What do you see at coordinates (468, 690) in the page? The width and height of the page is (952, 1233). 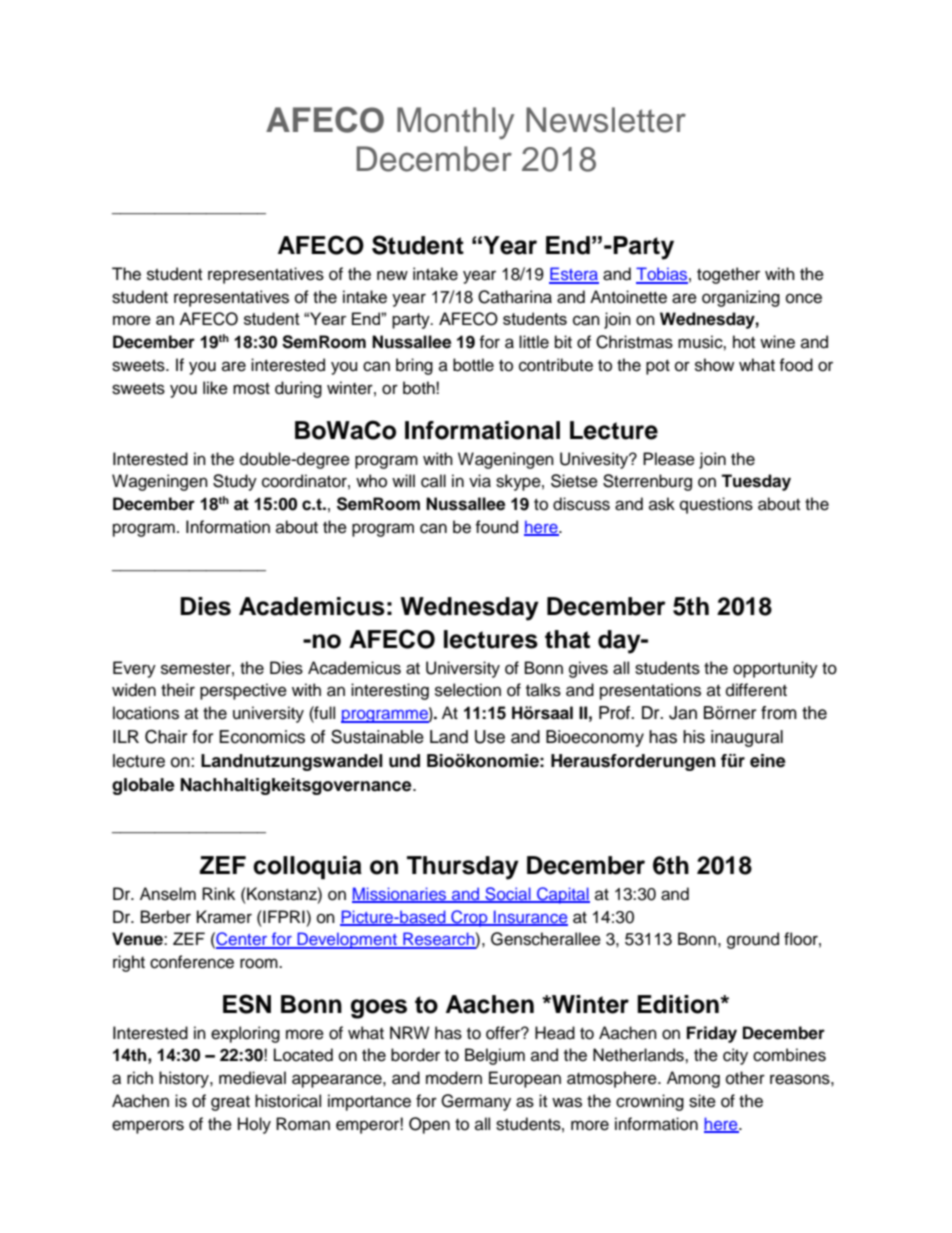 I see `selection` at bounding box center [468, 690].
